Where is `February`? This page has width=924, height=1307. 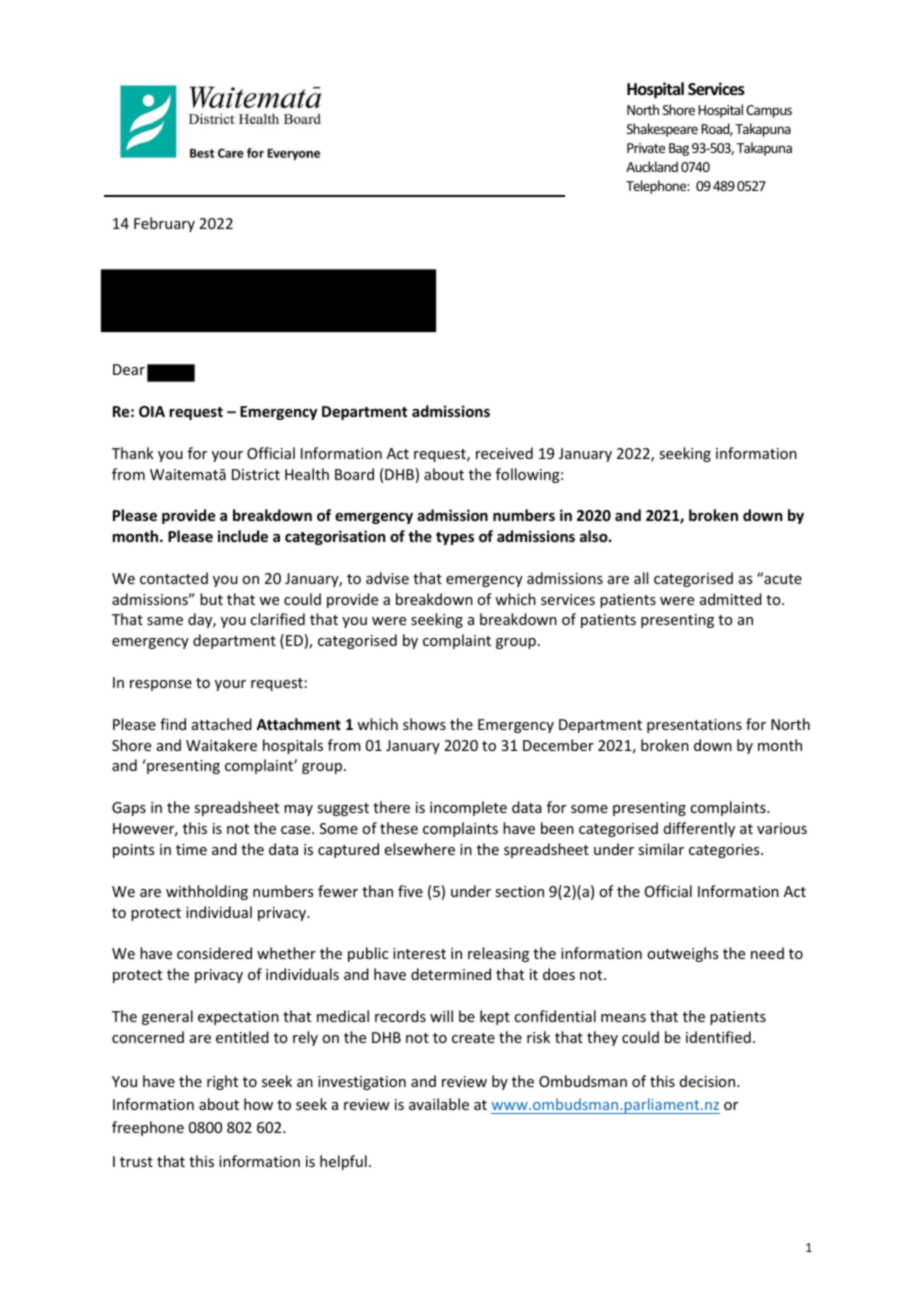
February is located at coordinates (164, 224).
